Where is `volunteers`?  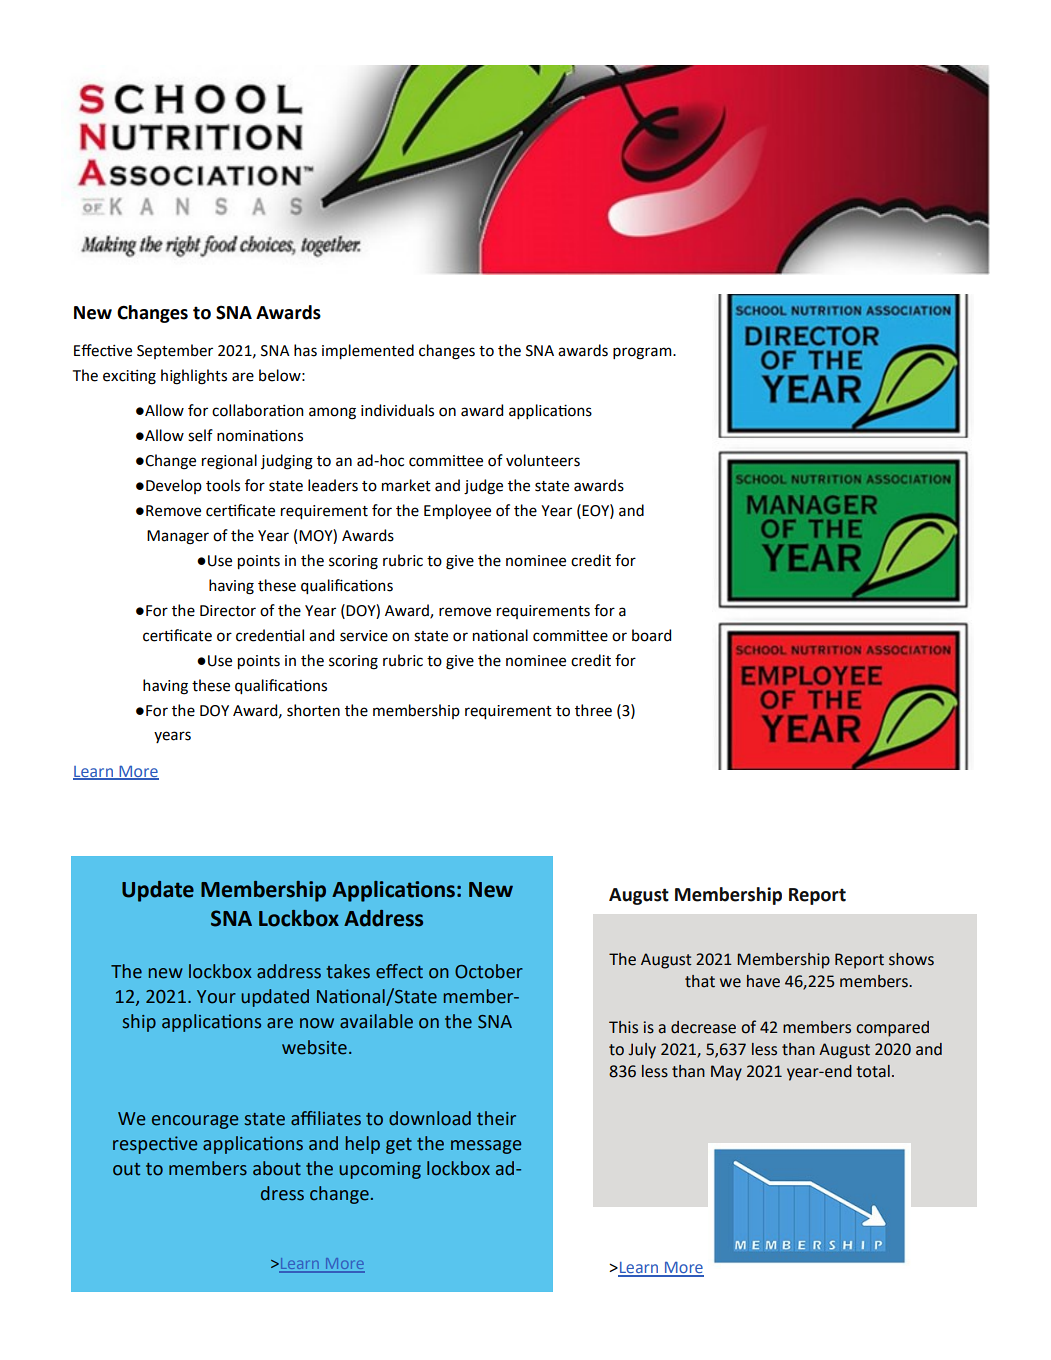 volunteers is located at coordinates (543, 460).
